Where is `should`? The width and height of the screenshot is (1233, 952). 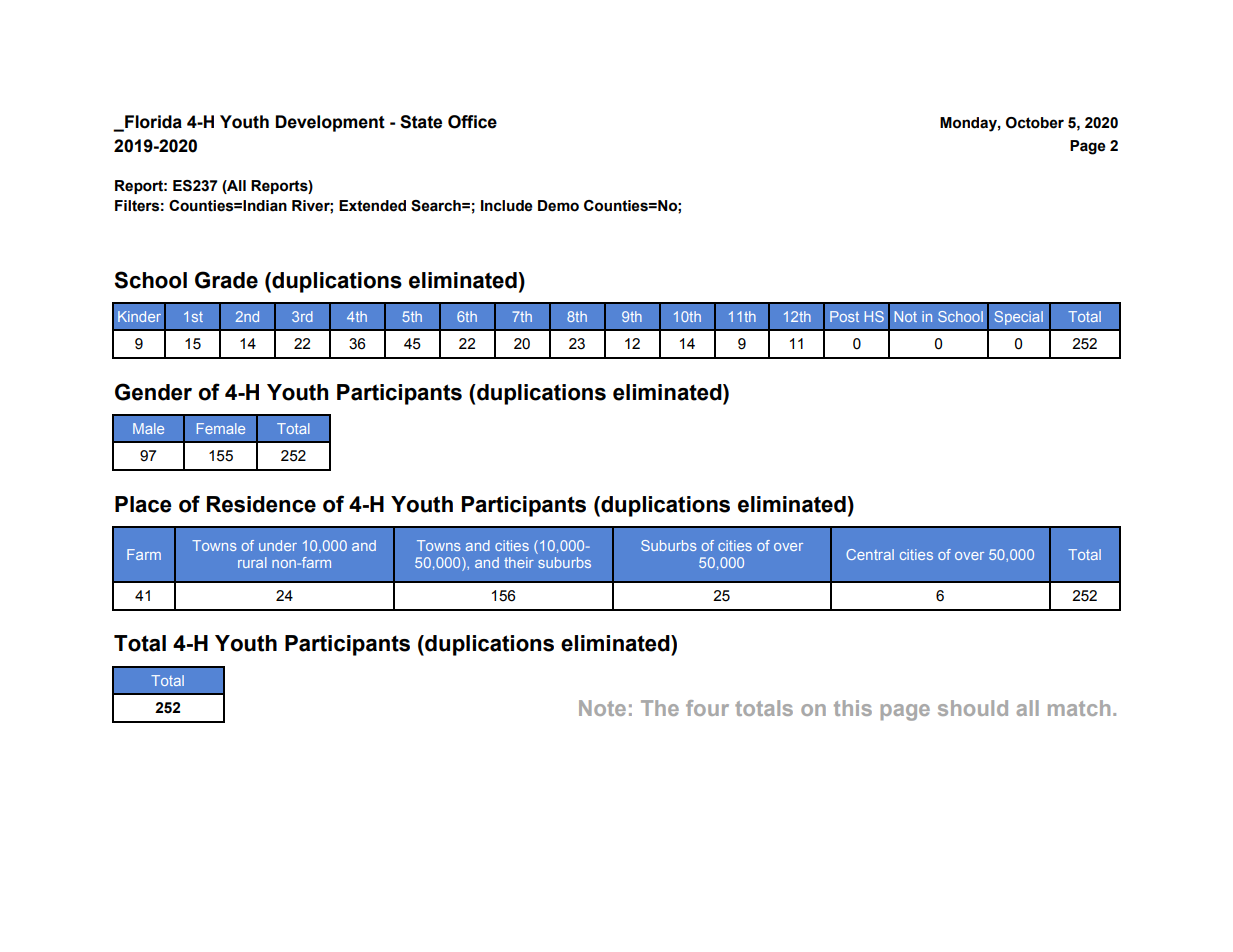 should is located at coordinates (973, 708).
